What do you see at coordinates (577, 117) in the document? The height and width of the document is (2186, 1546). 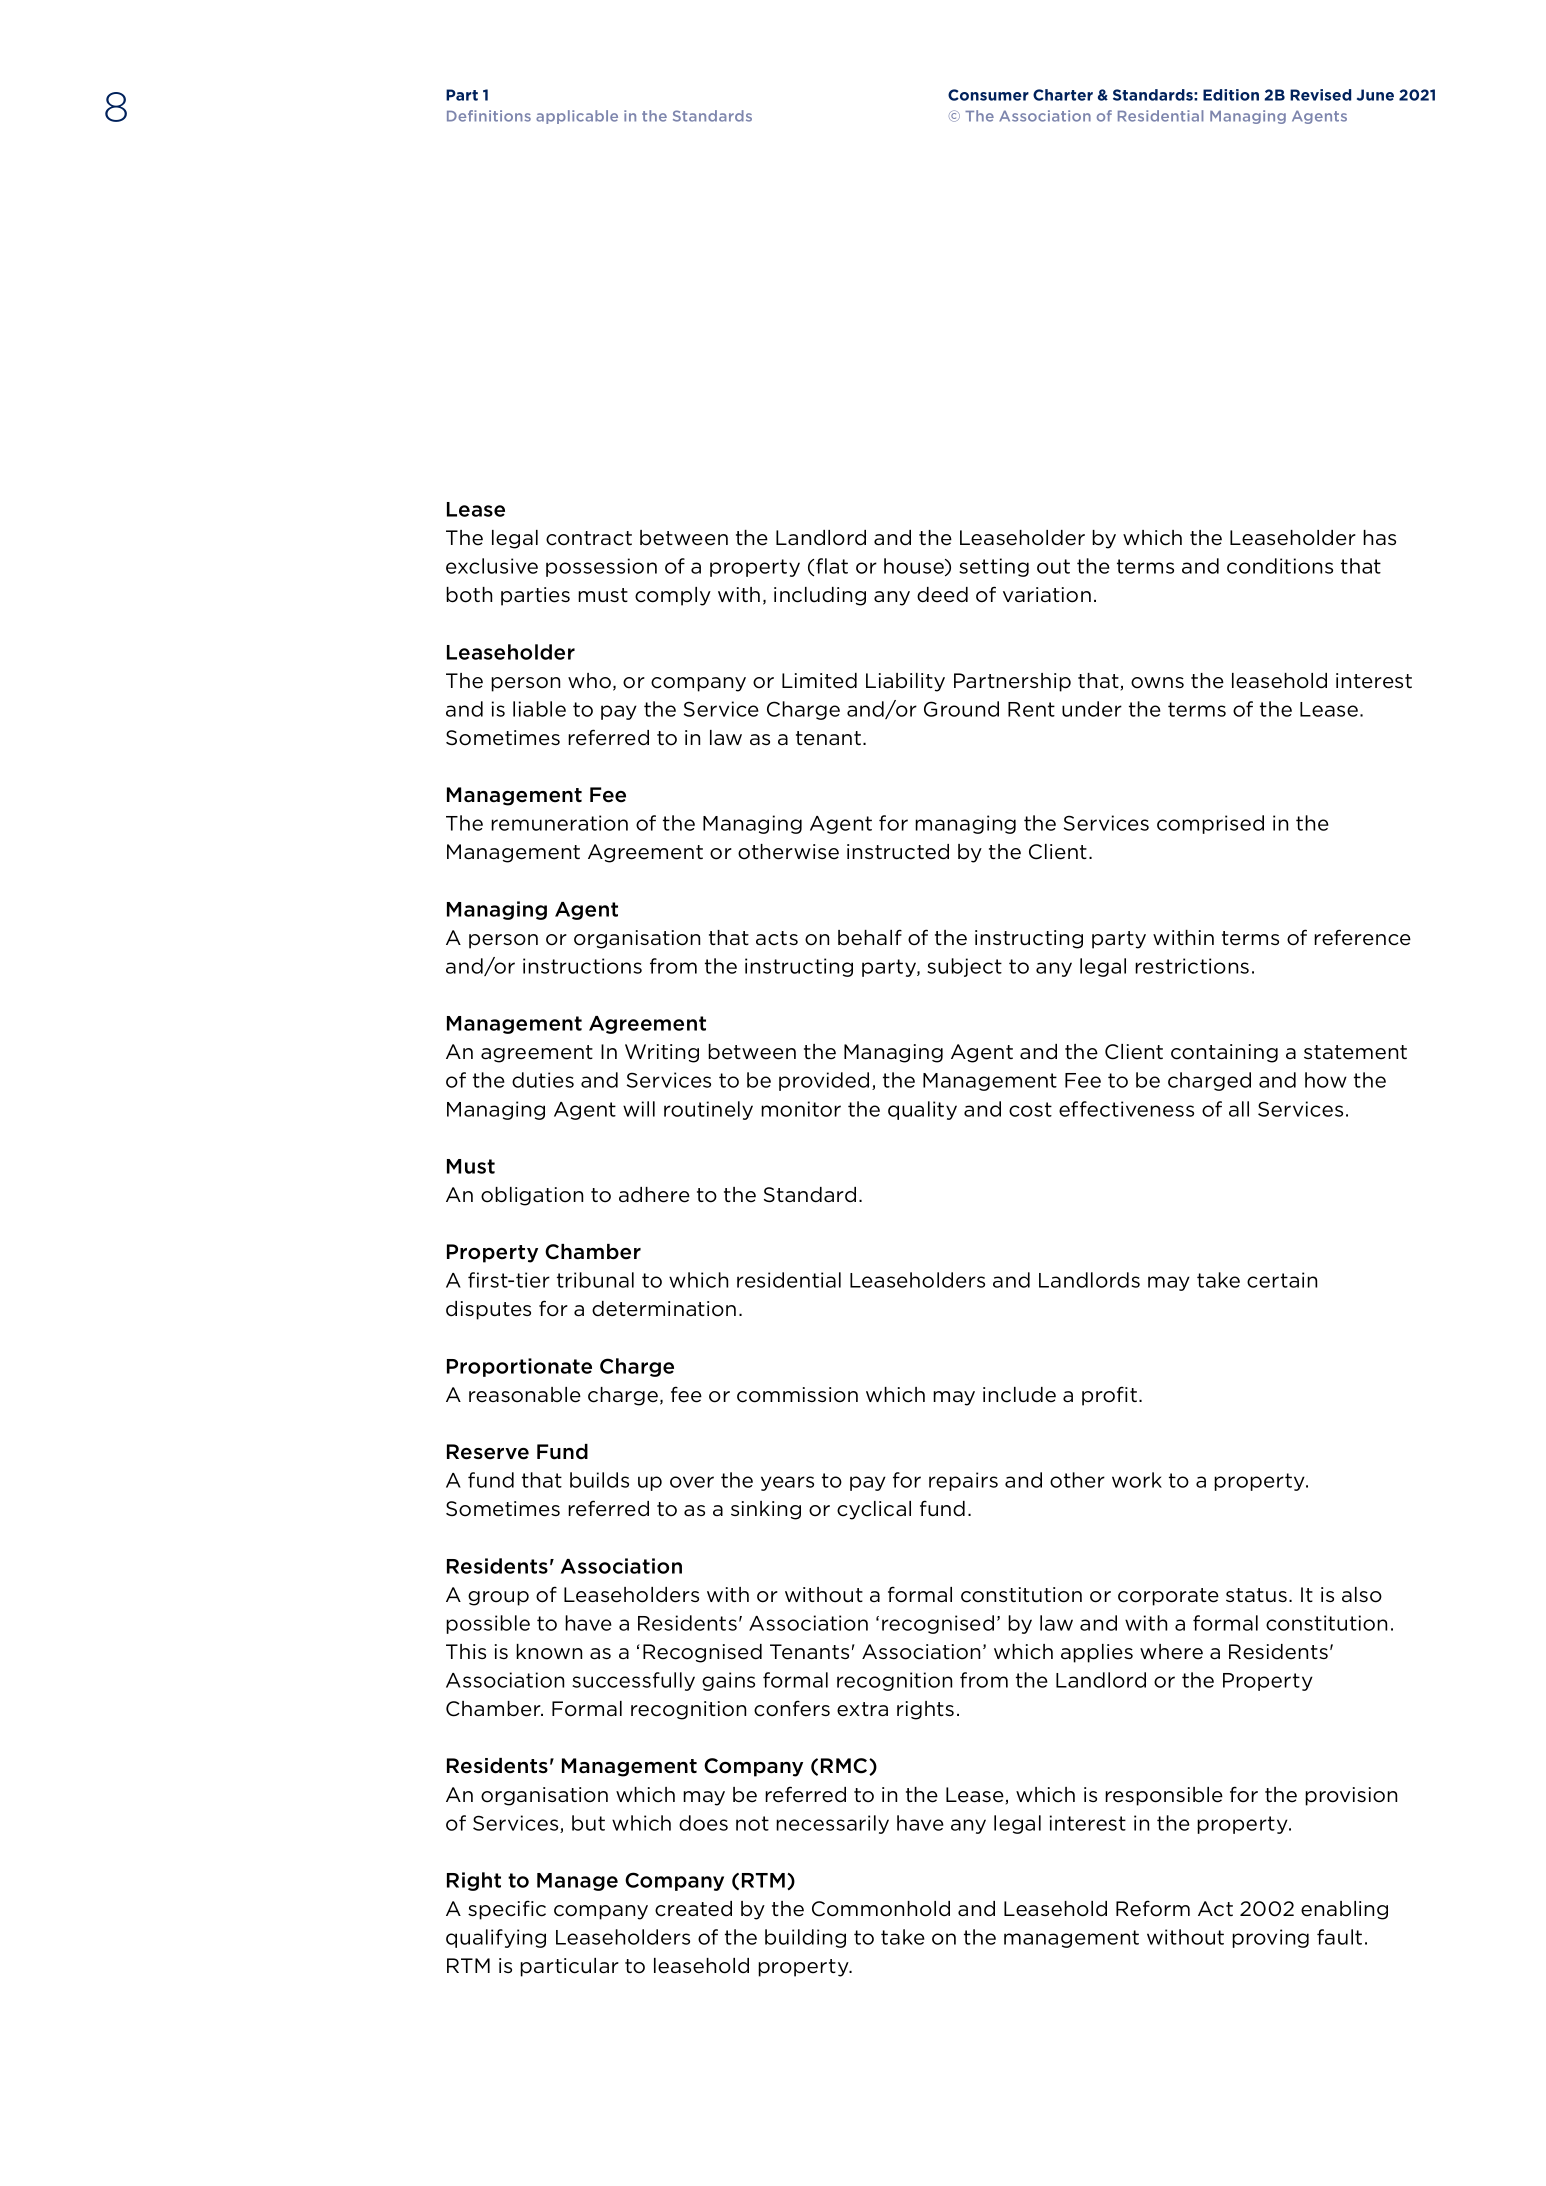 I see `applicable` at bounding box center [577, 117].
